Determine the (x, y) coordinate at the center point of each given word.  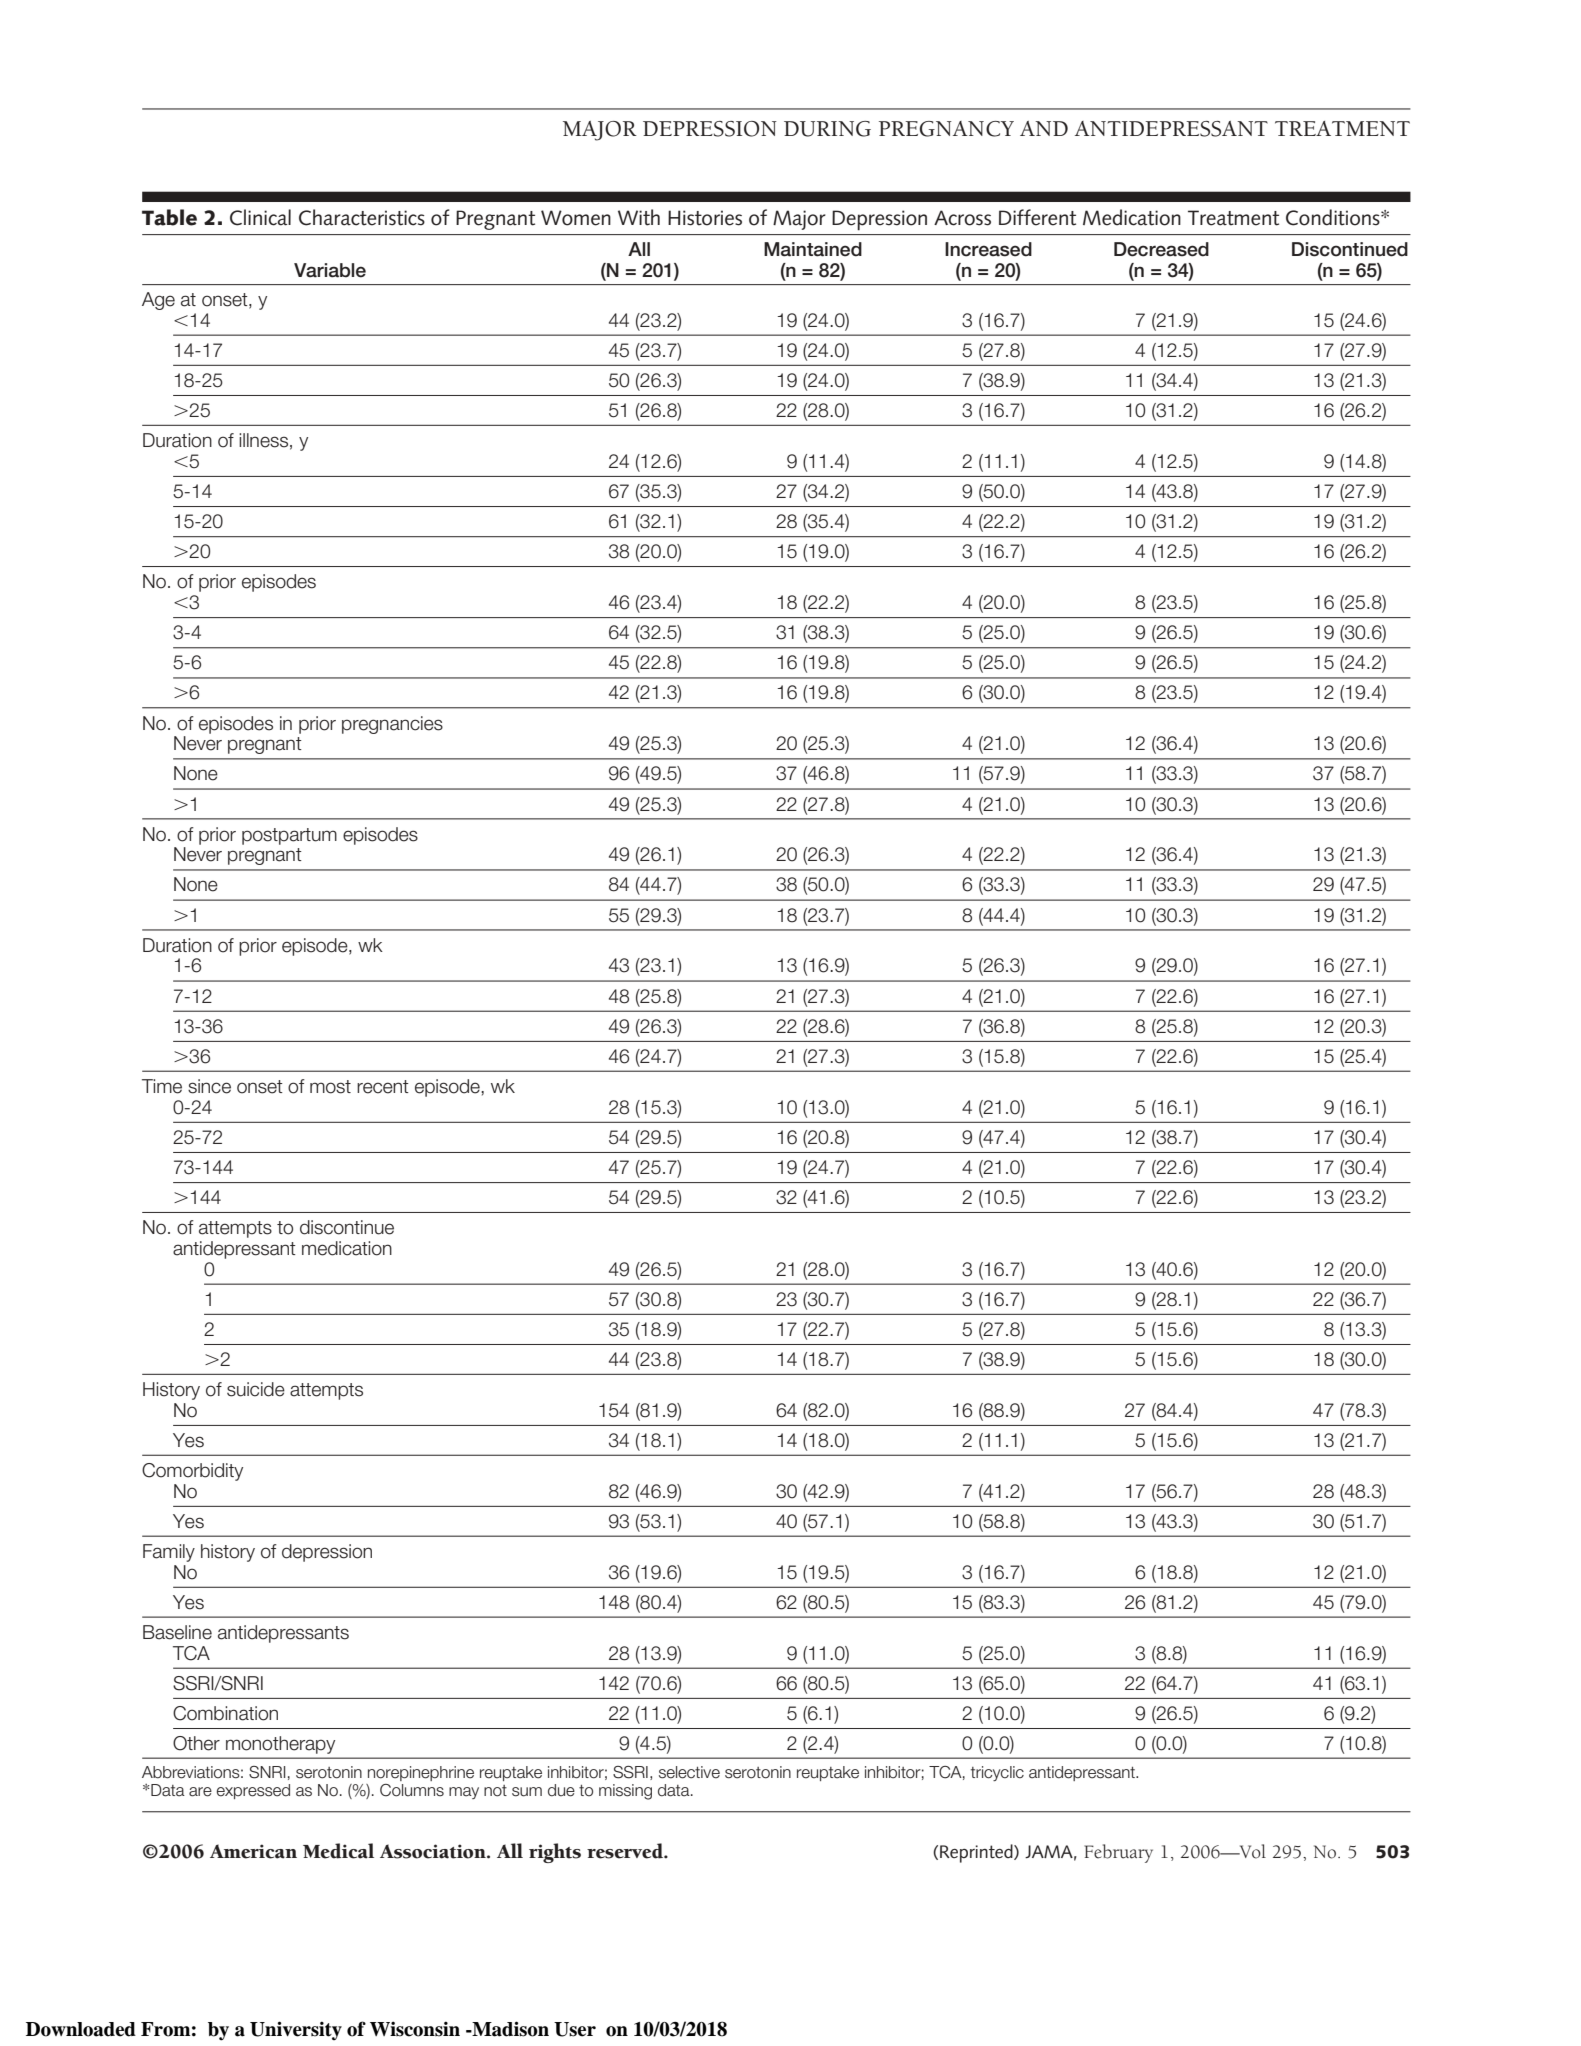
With (639, 217)
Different (1037, 217)
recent (383, 1087)
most (330, 1087)
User (575, 2029)
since (209, 1086)
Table (169, 217)
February (1118, 1853)
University (296, 2030)
